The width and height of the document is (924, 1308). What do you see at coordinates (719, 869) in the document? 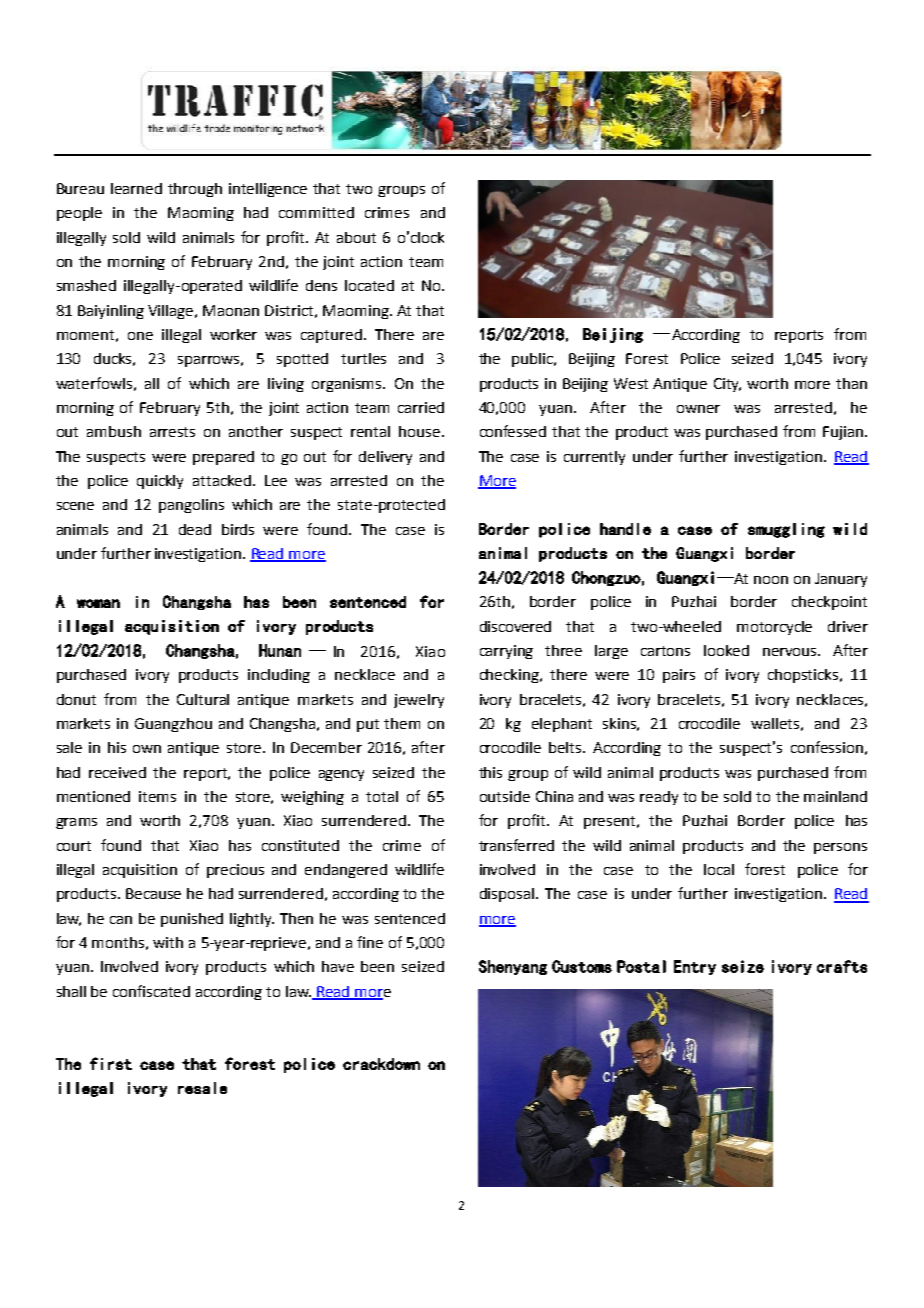
I see `local` at bounding box center [719, 869].
